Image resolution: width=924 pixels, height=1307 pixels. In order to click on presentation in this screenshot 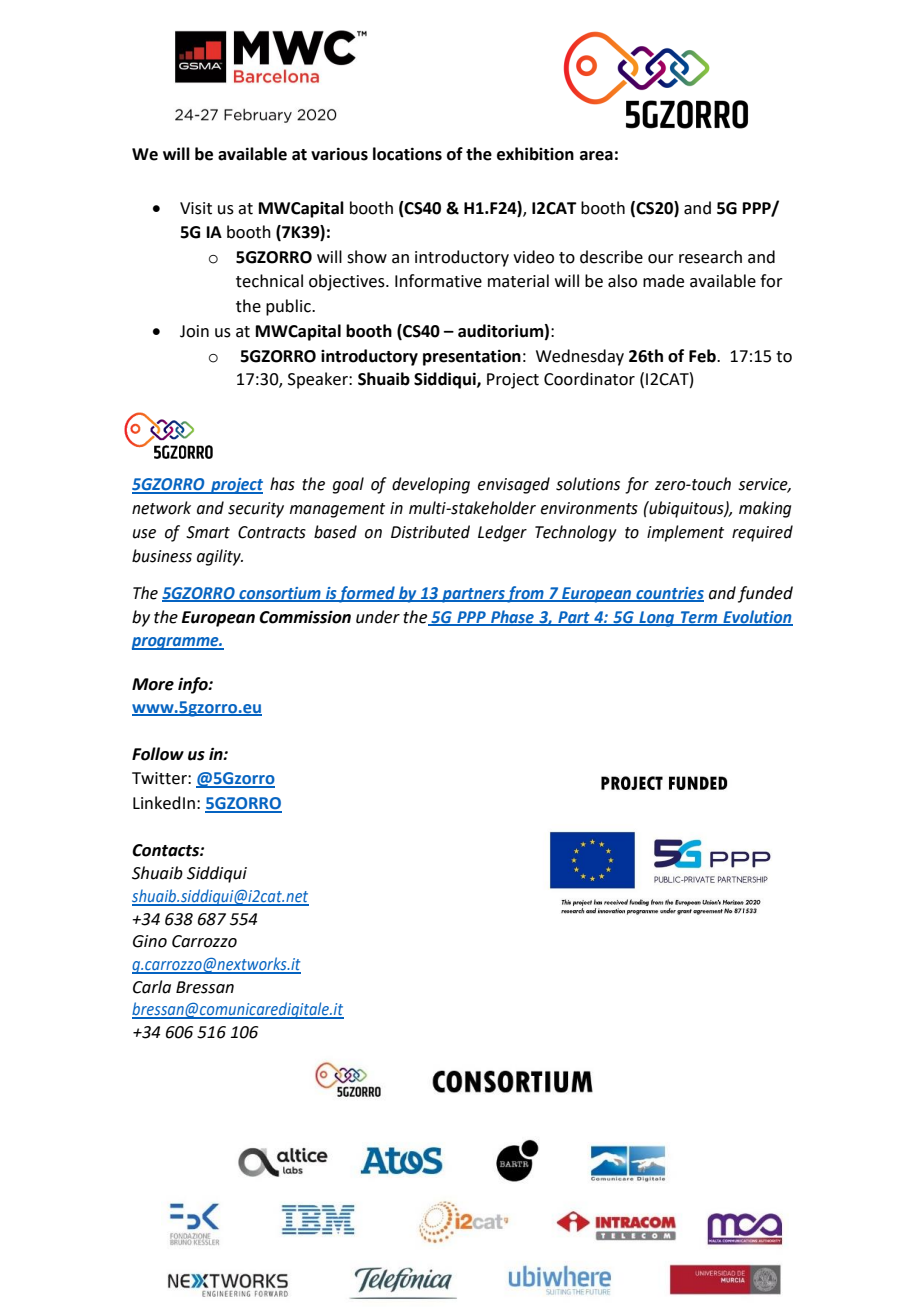, I will do `click(472, 357)`.
